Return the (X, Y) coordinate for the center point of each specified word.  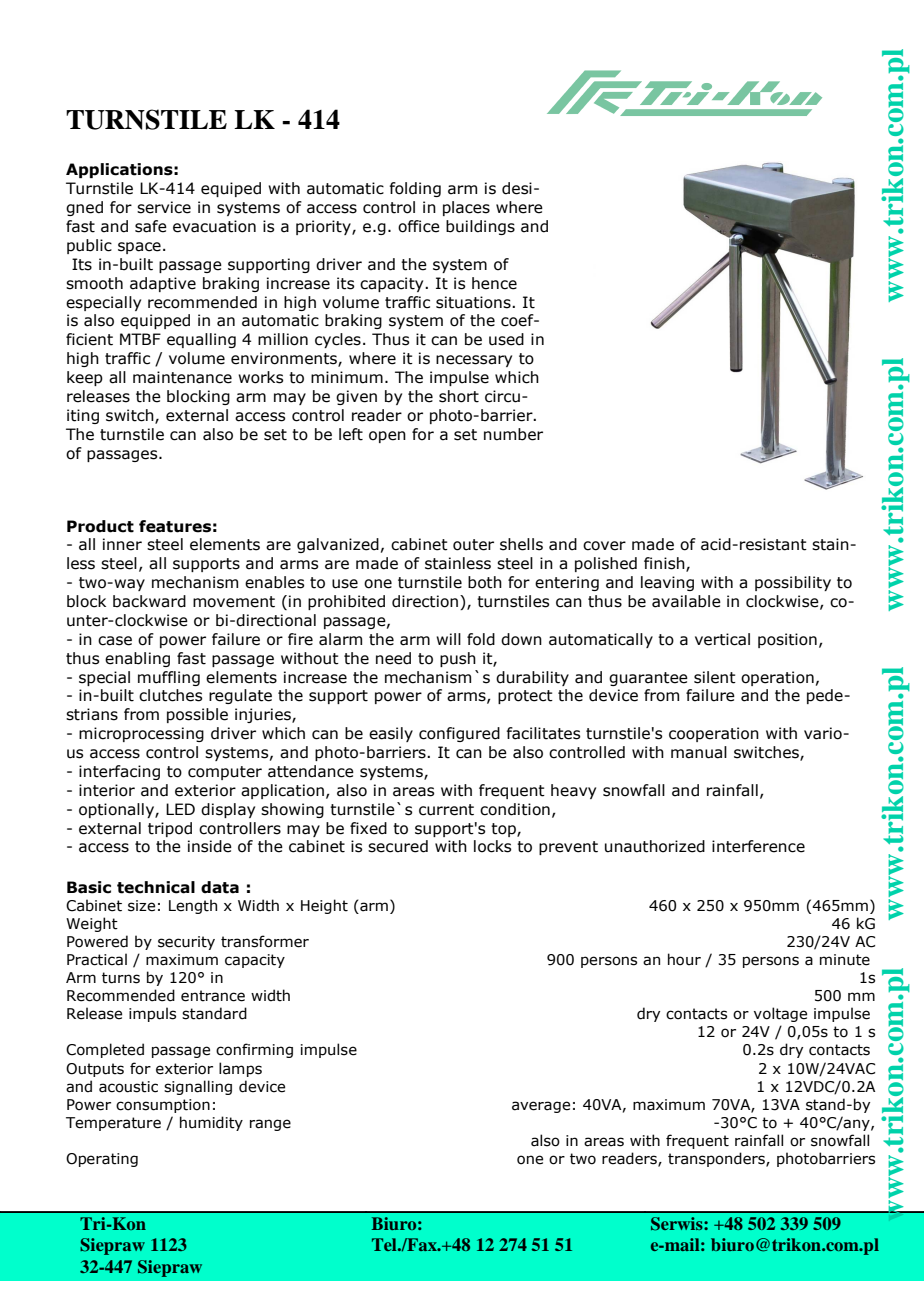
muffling (169, 678)
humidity (211, 1123)
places (466, 208)
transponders (717, 1159)
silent (715, 677)
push (458, 659)
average (541, 1107)
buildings (480, 227)
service (164, 207)
